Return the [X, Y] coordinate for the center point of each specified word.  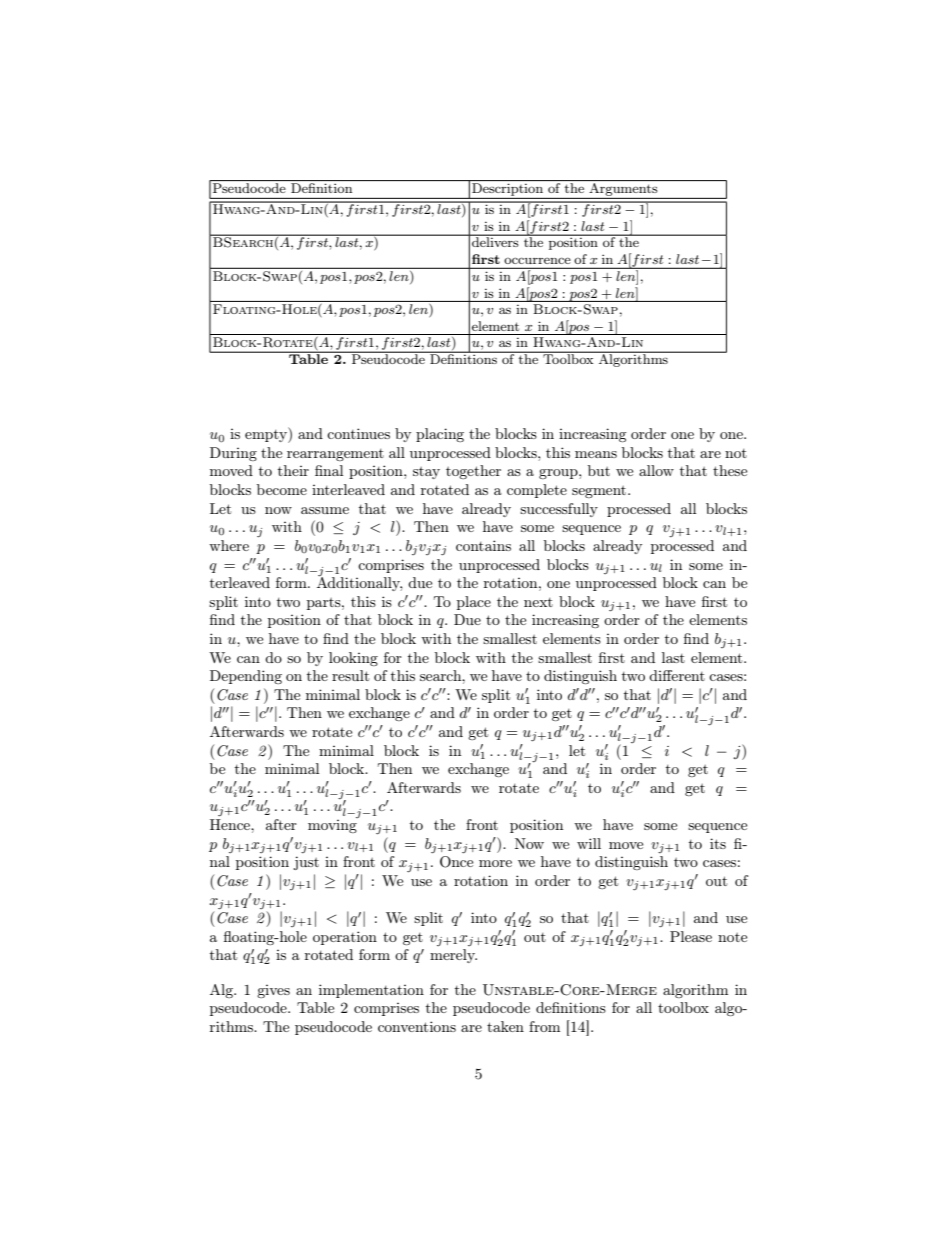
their [293, 470]
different [677, 675]
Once [456, 862]
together [473, 472]
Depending [246, 677]
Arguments [623, 188]
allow [656, 470]
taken [505, 1026]
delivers [495, 241]
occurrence [537, 261]
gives [273, 991]
